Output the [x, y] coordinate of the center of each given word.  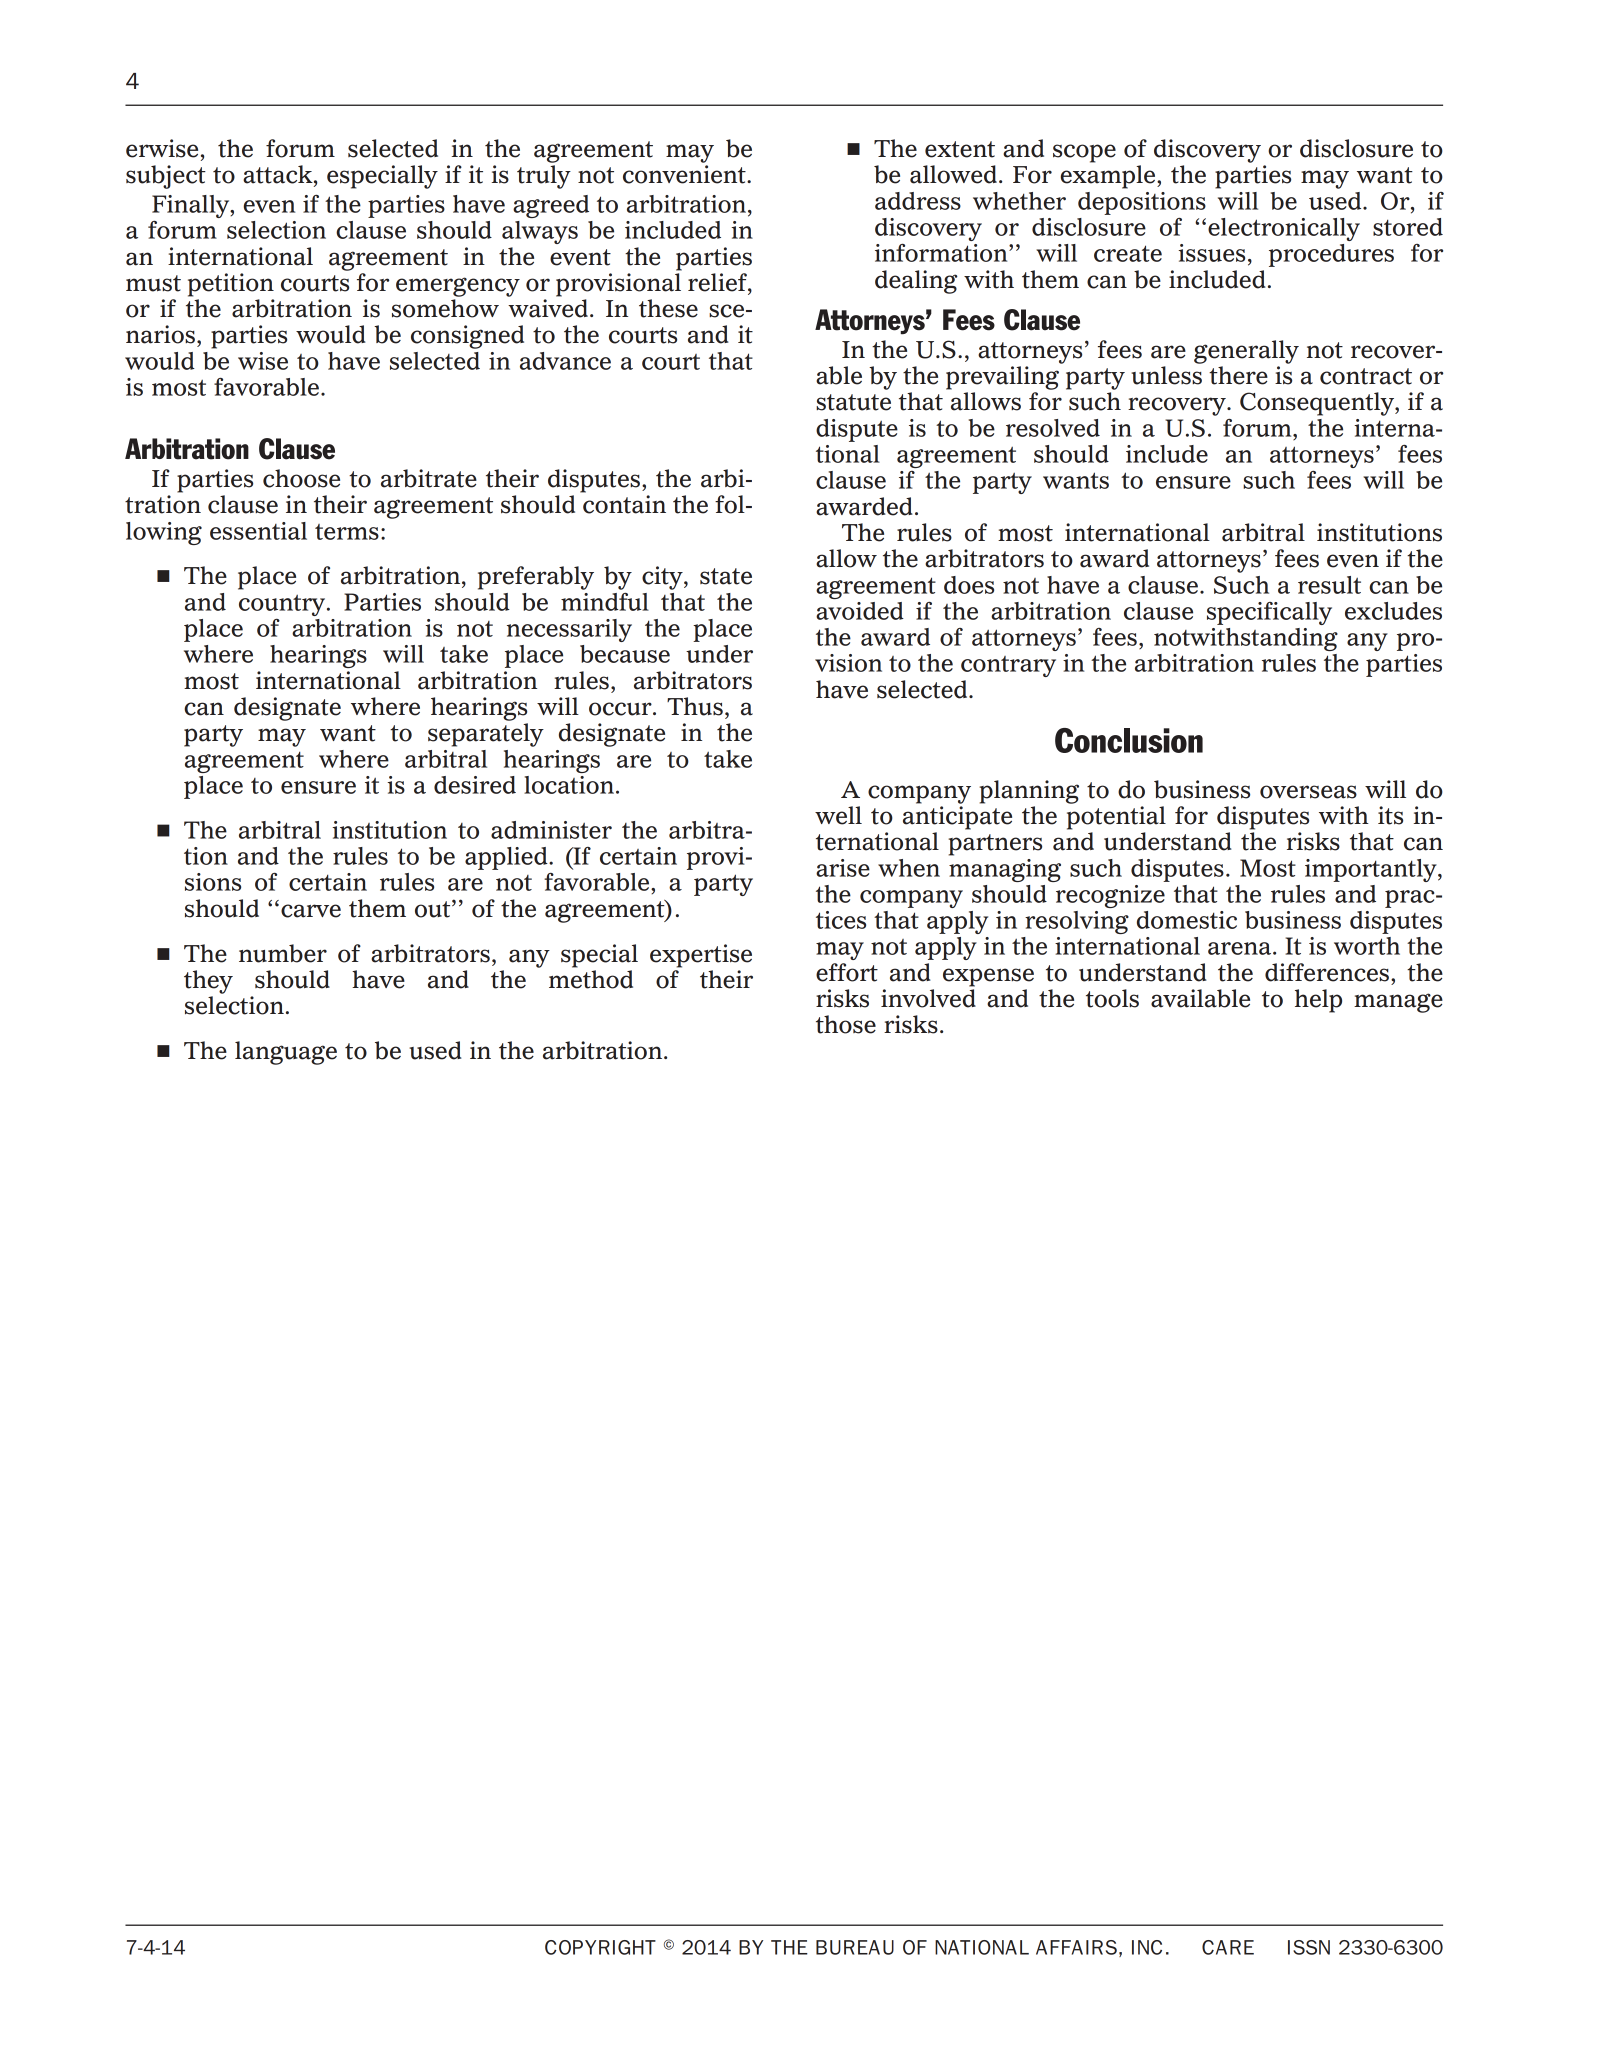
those [846, 1024]
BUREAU [855, 1947]
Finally [192, 206]
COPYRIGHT [600, 1947]
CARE [1228, 1947]
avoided [860, 611]
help [1318, 1001]
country [283, 605]
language [286, 1053]
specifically [1269, 613]
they [208, 982]
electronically [1284, 229]
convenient [685, 174]
